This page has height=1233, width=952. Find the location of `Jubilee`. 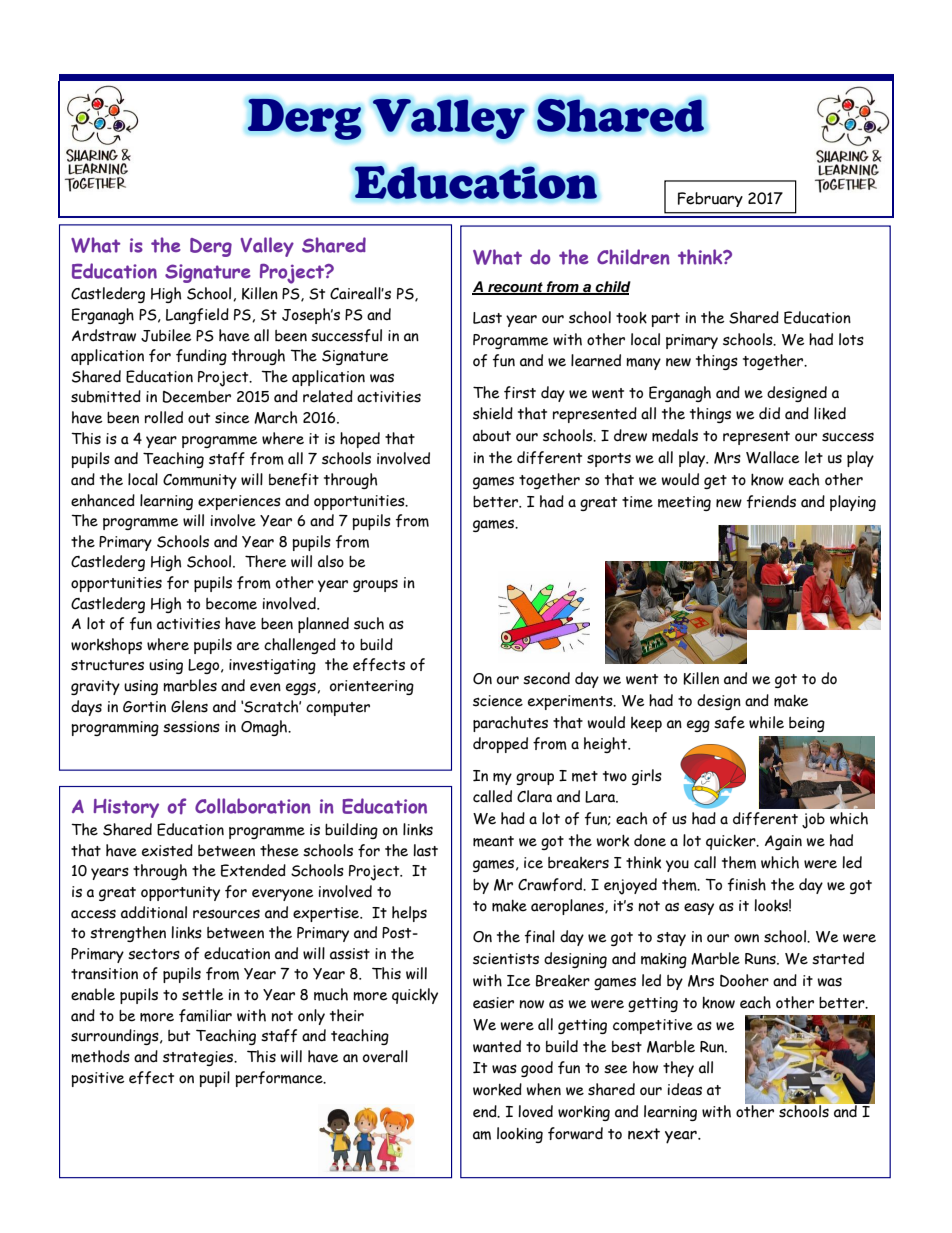

Jubilee is located at coordinates (166, 335).
